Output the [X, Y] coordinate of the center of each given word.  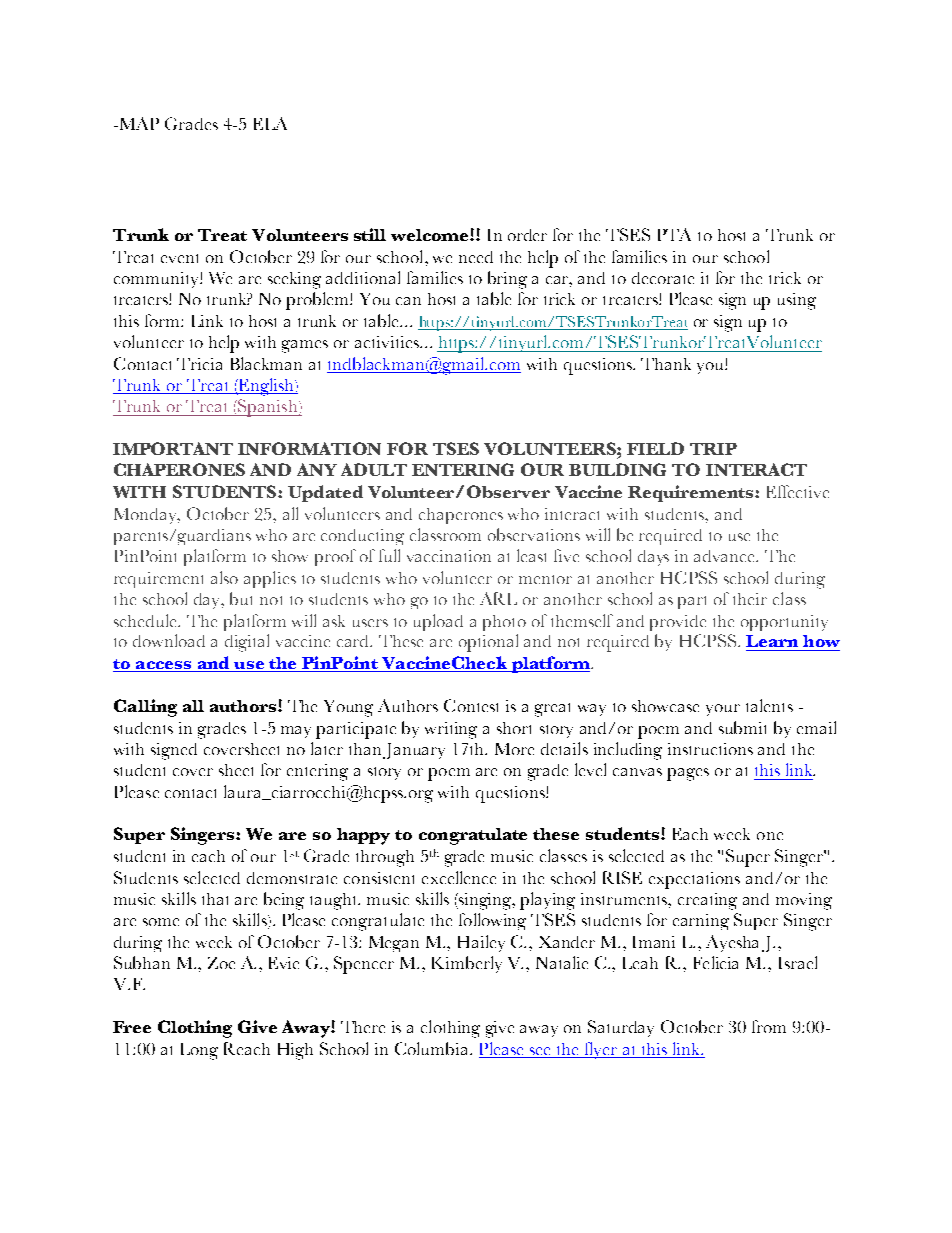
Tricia [199, 364]
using [797, 301]
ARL [498, 598]
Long [199, 1051]
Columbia [433, 1048]
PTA [674, 234]
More [514, 749]
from [769, 1026]
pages [688, 774]
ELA [270, 123]
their [750, 599]
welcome [431, 235]
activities [388, 342]
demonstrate [292, 878]
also [224, 577]
